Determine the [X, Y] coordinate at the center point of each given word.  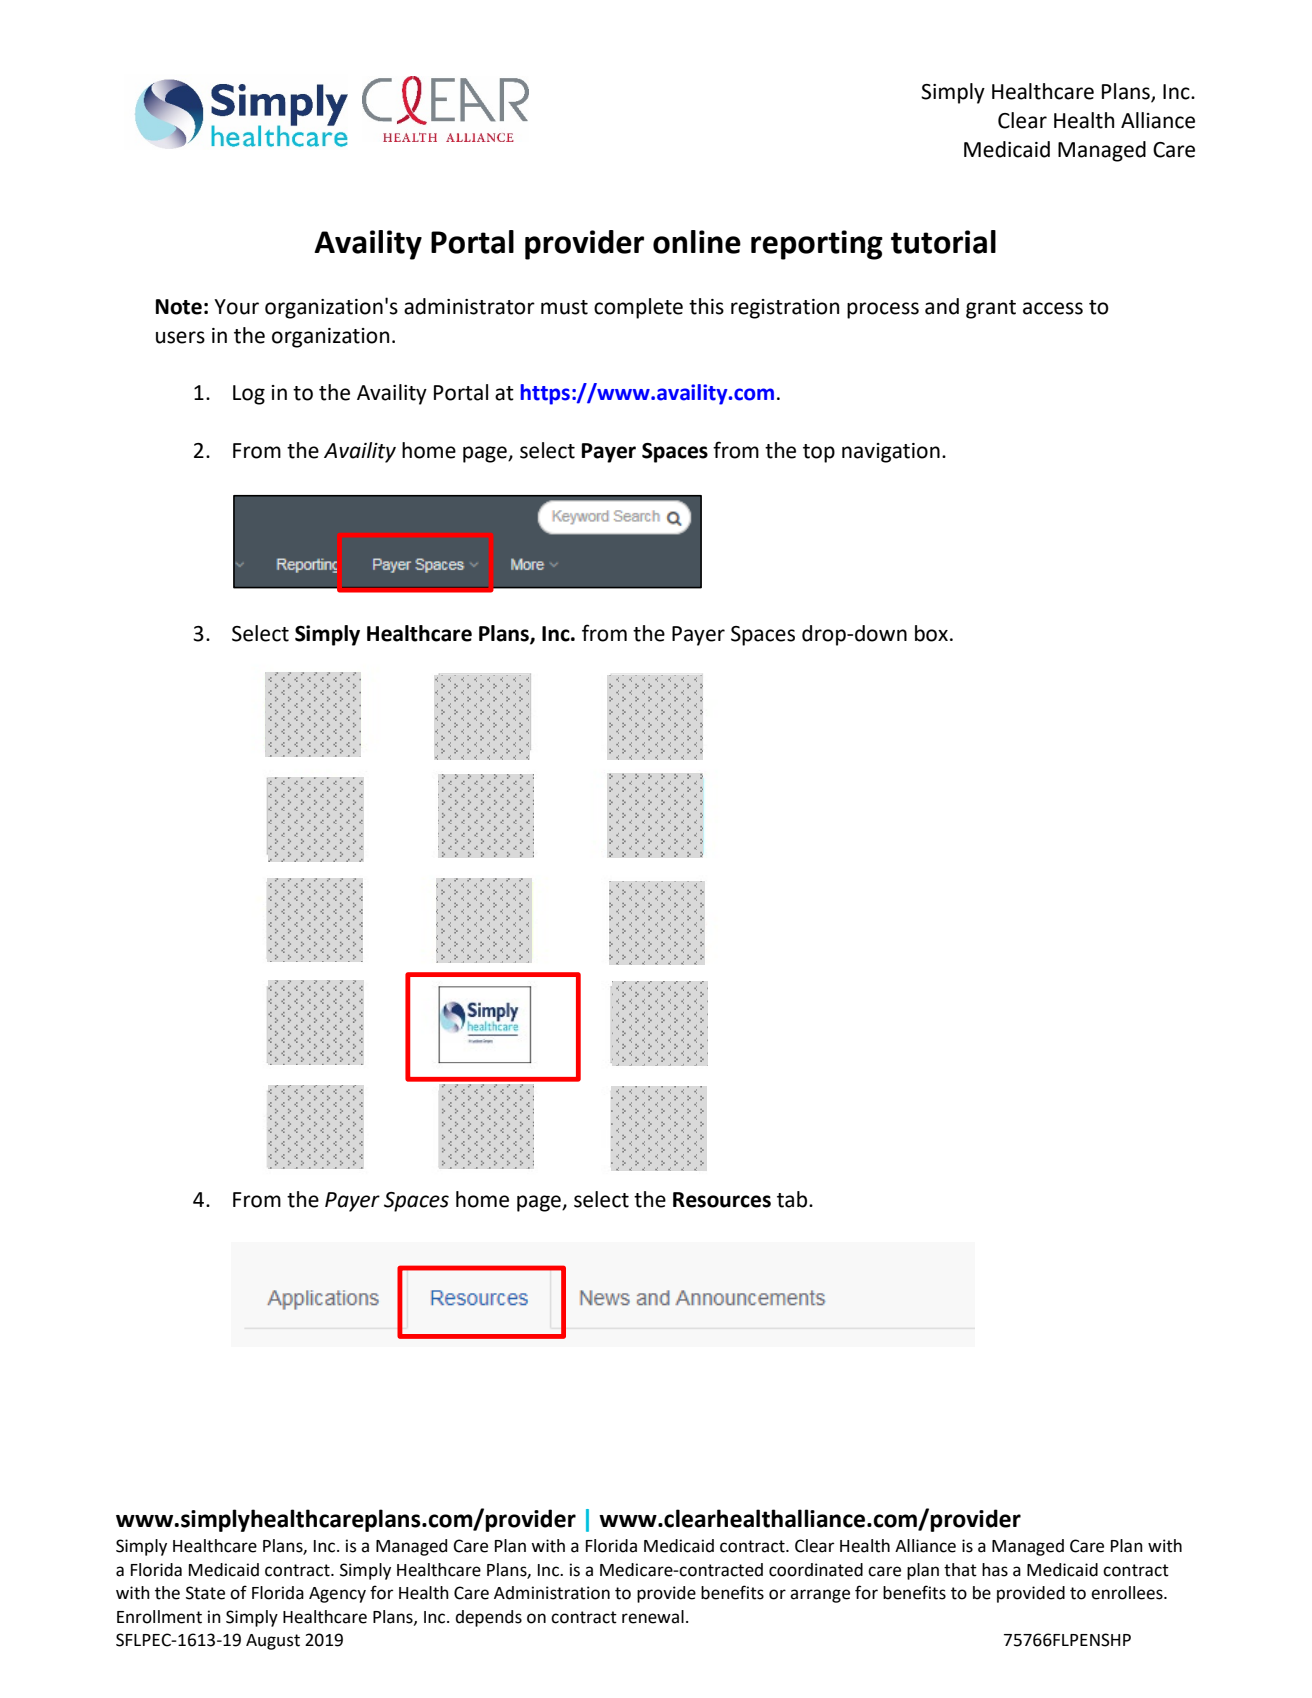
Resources [722, 1200]
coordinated [816, 1570]
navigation [891, 453]
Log [249, 395]
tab [793, 1199]
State [205, 1593]
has [995, 1570]
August [273, 1642]
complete [638, 308]
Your [236, 307]
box [931, 633]
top [819, 453]
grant [991, 309]
